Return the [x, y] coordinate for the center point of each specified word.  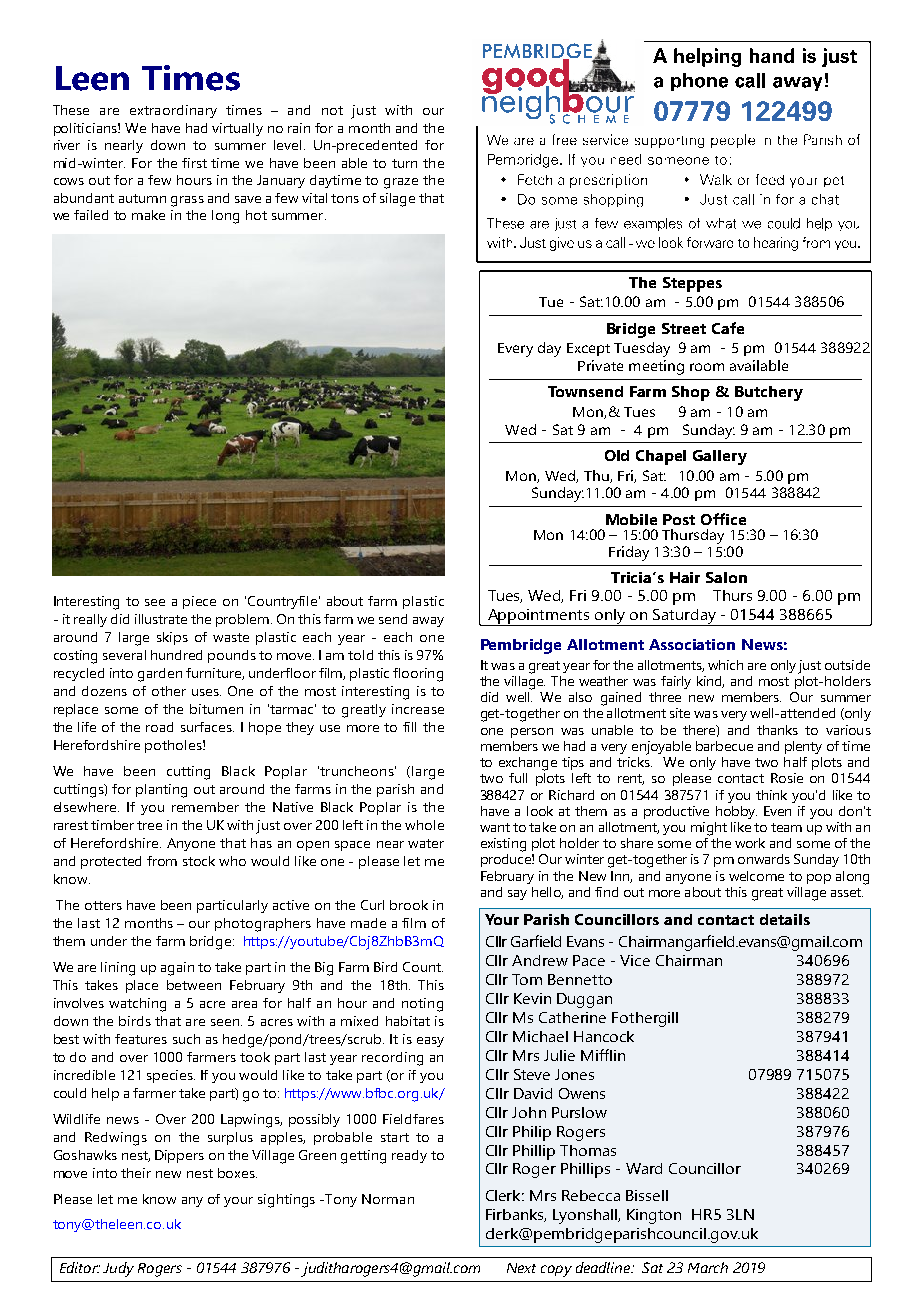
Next [521, 1268]
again [177, 969]
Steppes [692, 284]
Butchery [769, 393]
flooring [418, 675]
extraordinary [173, 111]
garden [160, 675]
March [708, 1267]
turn [404, 163]
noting [422, 1005]
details [785, 919]
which [725, 665]
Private [600, 365]
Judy [118, 1269]
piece [199, 602]
